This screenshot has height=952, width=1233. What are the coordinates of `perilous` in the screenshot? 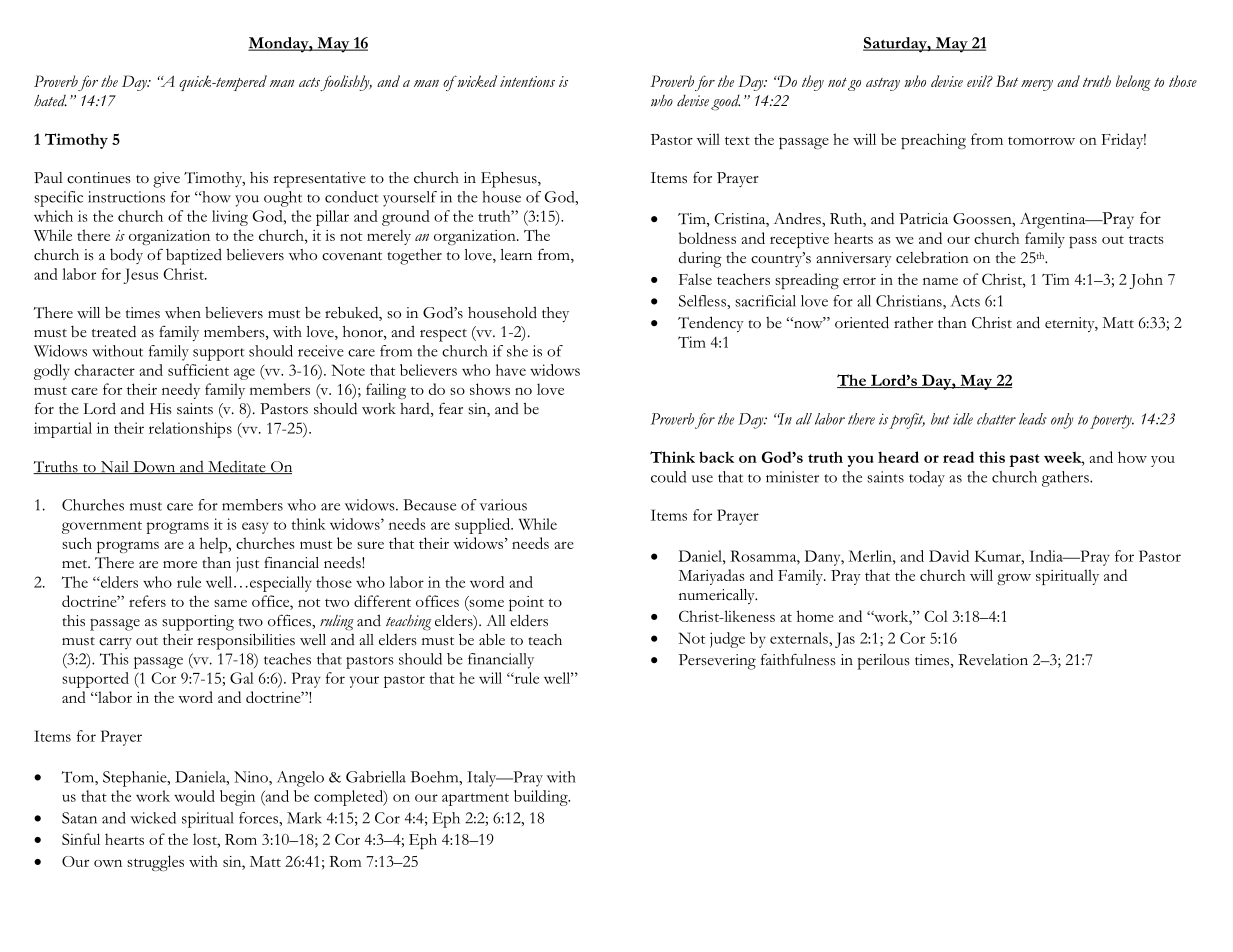 It's located at (883, 662).
